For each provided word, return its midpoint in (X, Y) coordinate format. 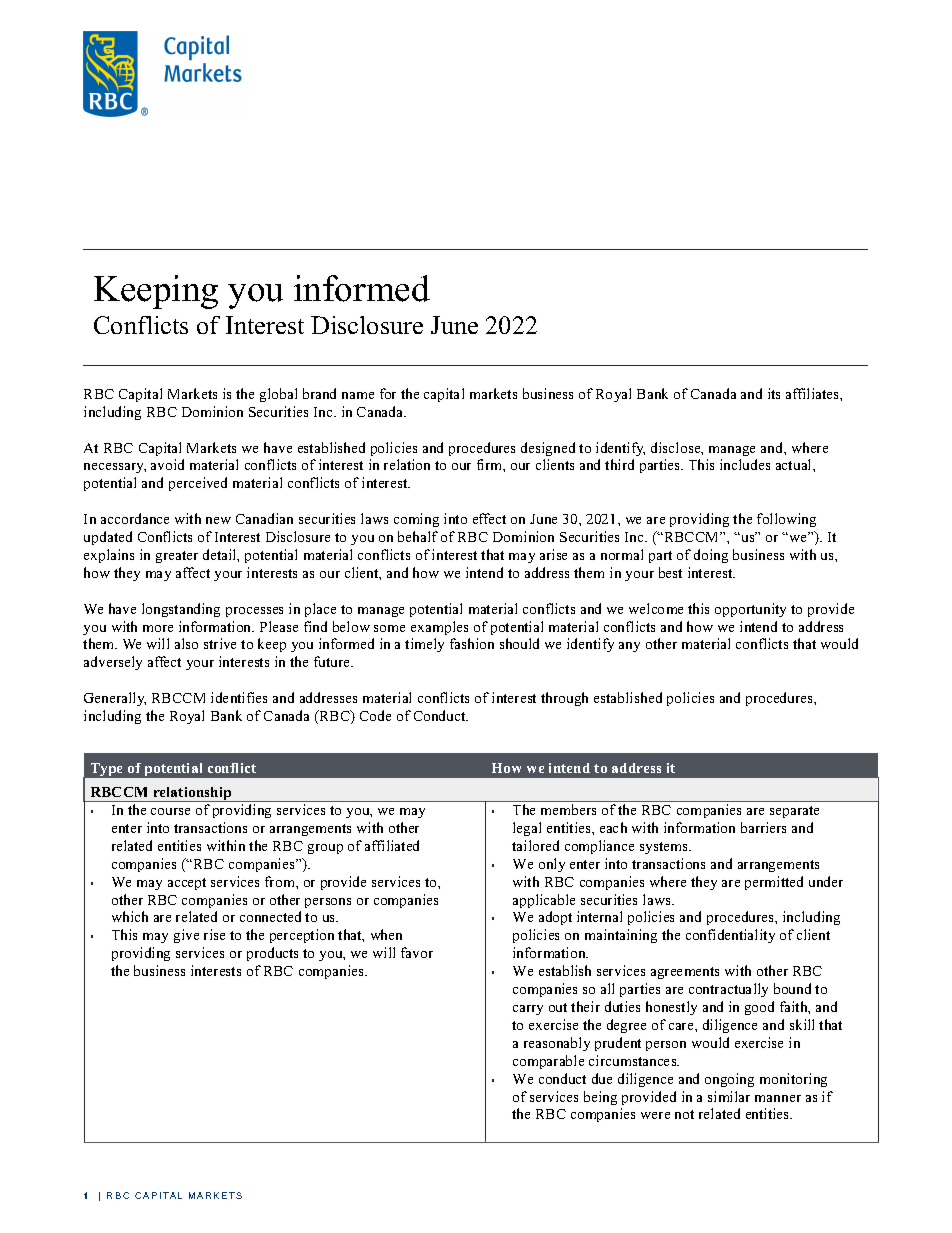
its (774, 393)
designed (548, 449)
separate (794, 812)
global (278, 395)
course (170, 811)
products (272, 954)
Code (375, 715)
